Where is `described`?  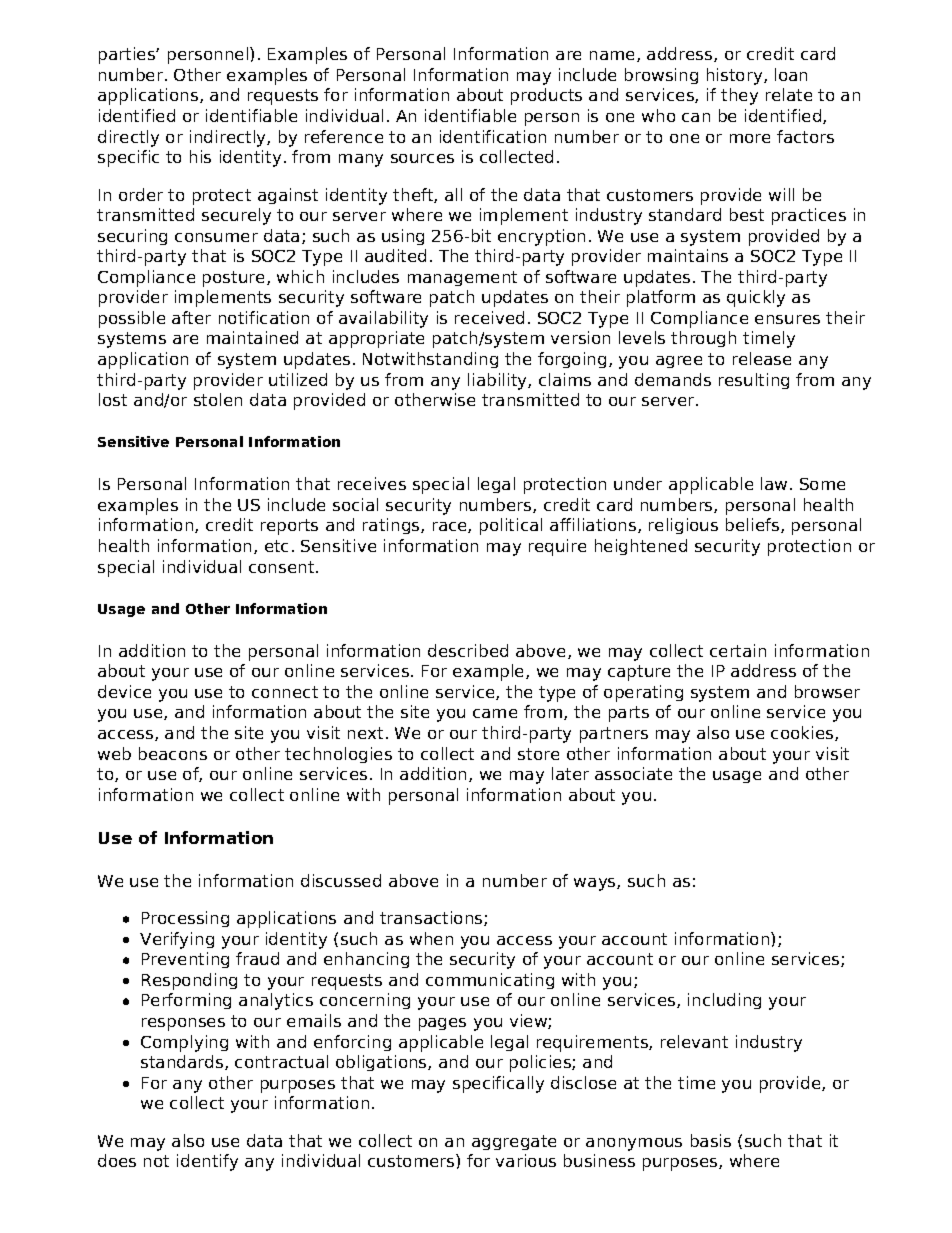
described is located at coordinates (468, 650).
